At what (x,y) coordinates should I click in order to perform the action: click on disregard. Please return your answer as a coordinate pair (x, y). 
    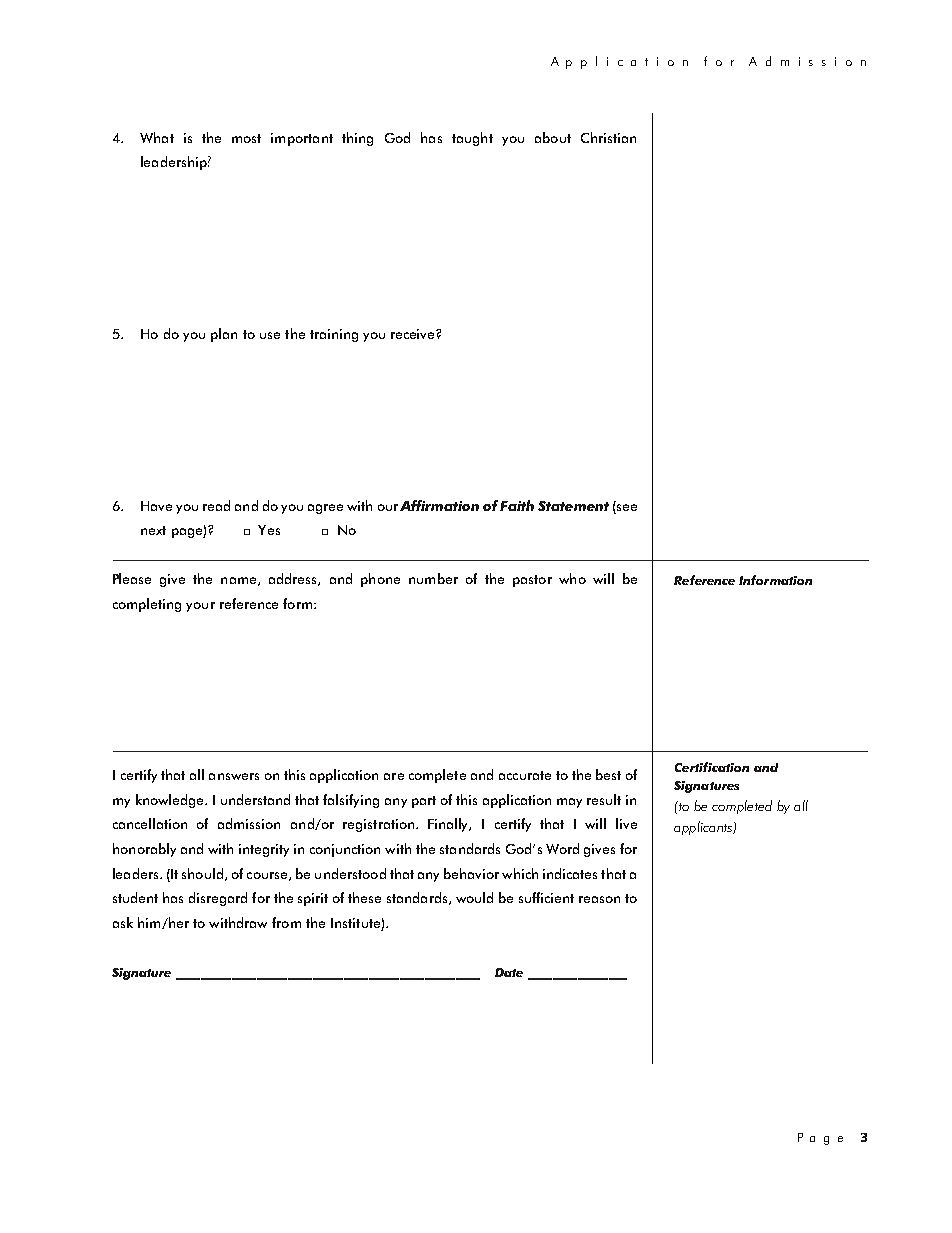
    Looking at the image, I should click on (218, 899).
